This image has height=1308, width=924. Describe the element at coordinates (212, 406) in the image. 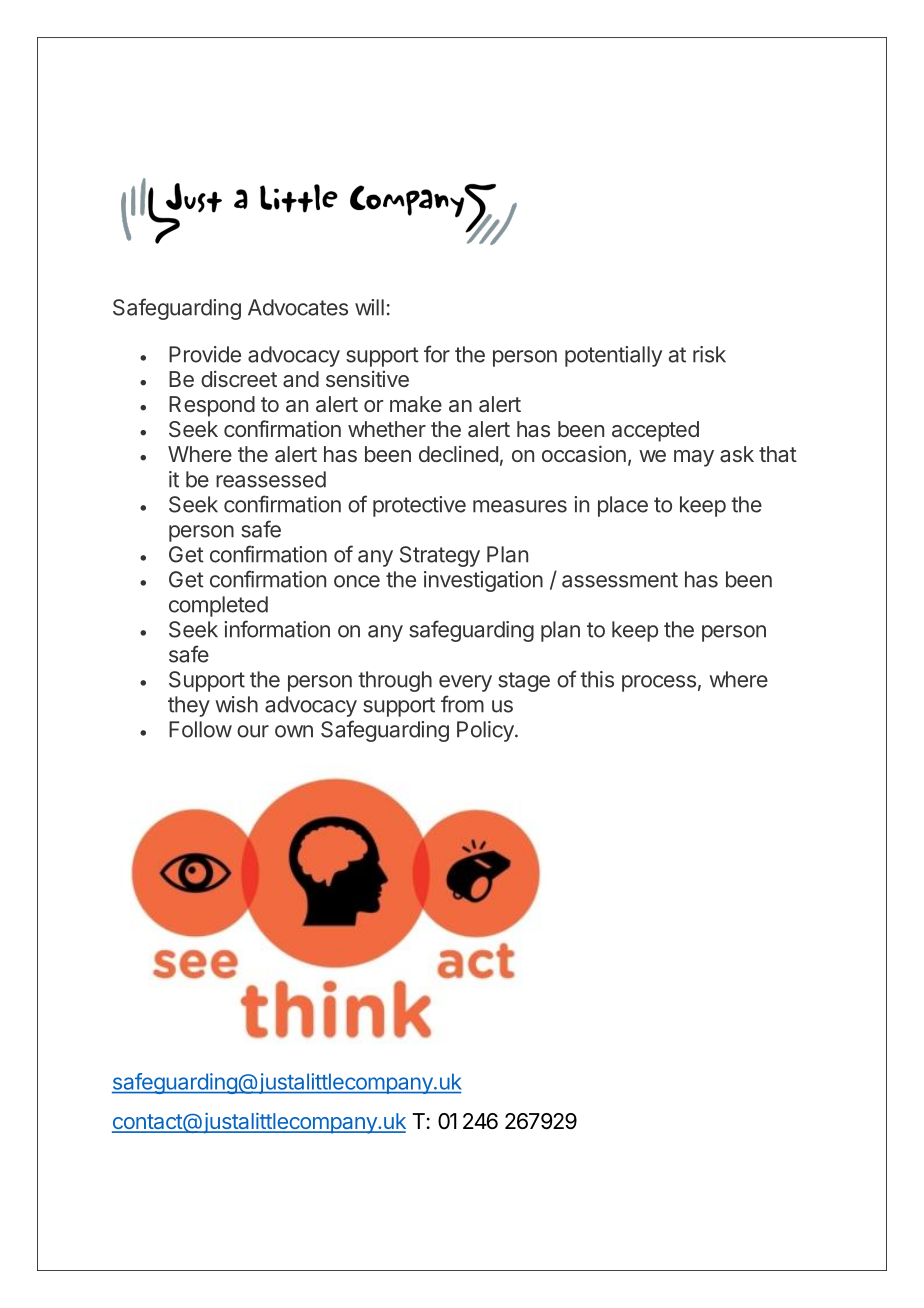

I see `Respond` at that location.
